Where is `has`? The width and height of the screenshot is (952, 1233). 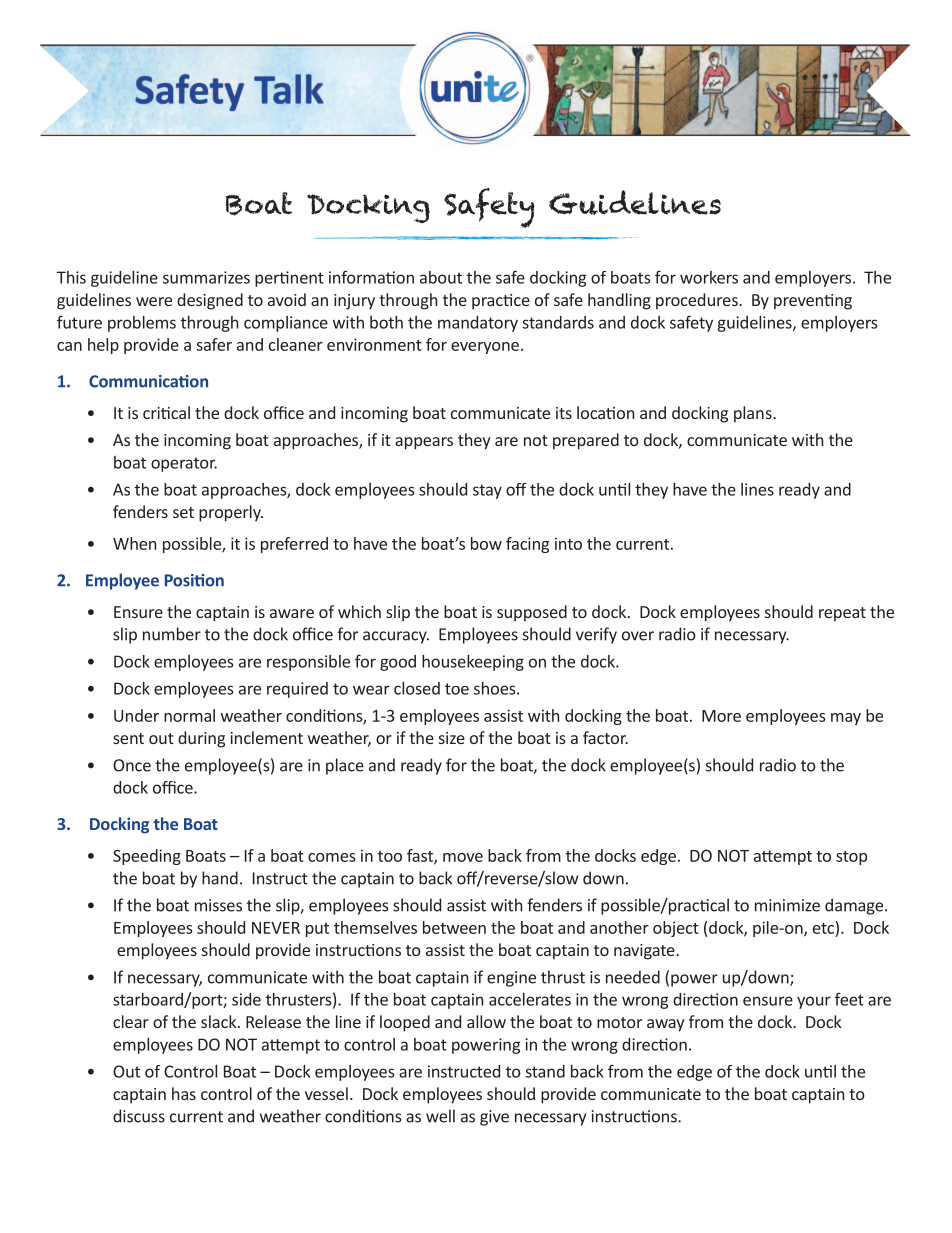 has is located at coordinates (184, 1093).
